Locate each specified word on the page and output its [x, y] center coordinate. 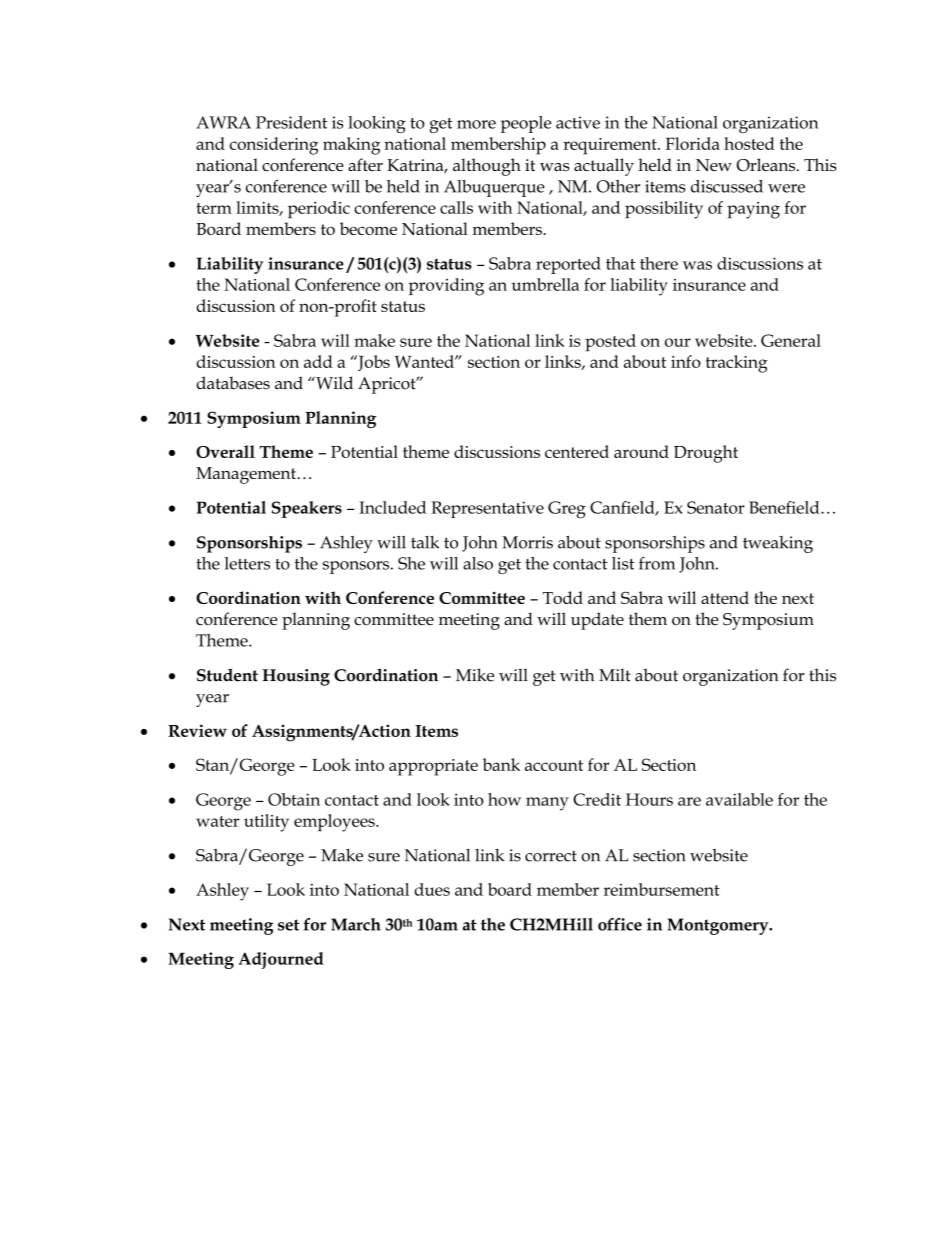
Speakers [307, 509]
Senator [716, 507]
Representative [487, 509]
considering [274, 146]
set [288, 925]
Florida [693, 143]
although [487, 167]
